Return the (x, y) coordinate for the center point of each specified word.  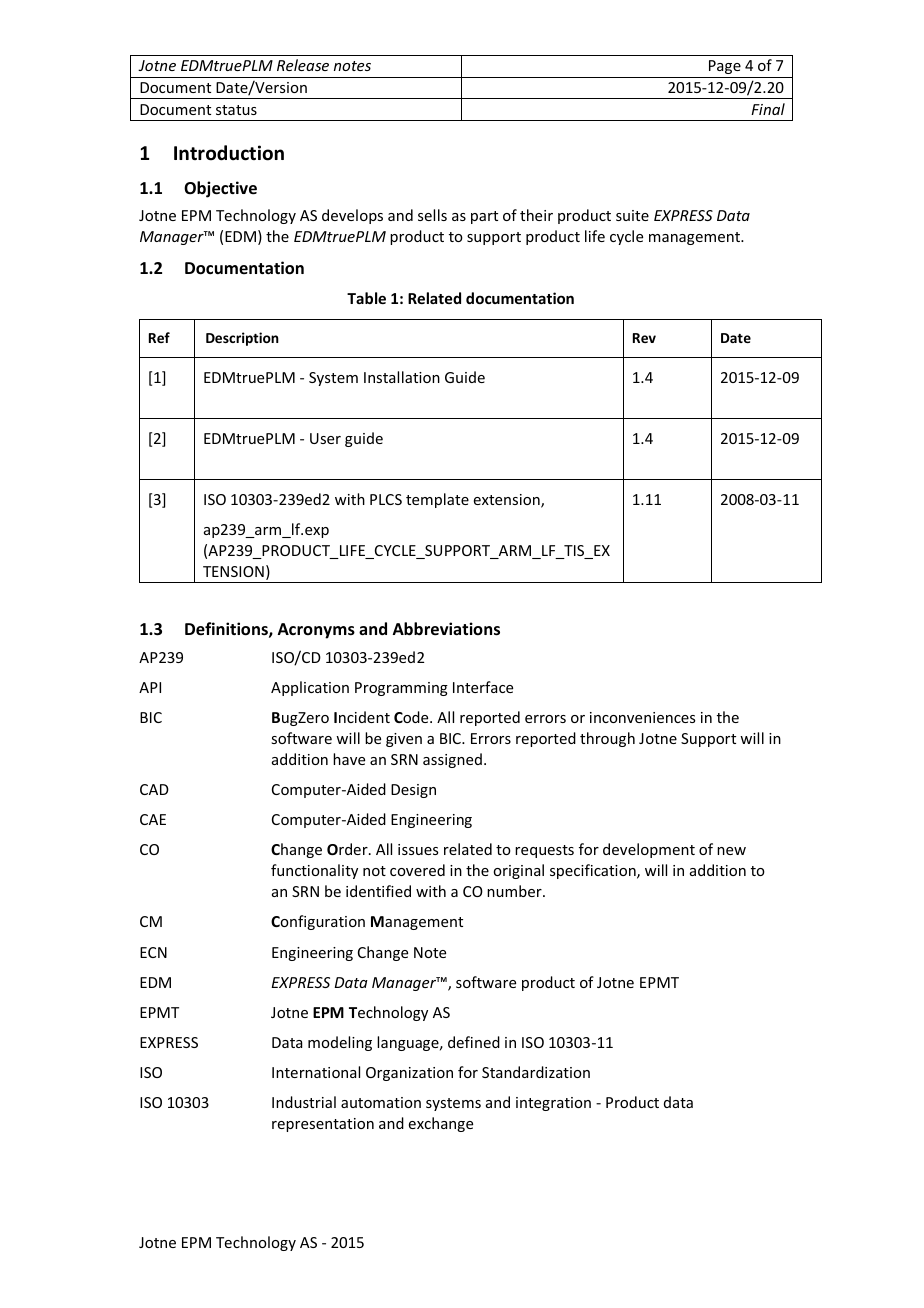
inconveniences (642, 717)
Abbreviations (446, 629)
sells (432, 215)
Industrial (304, 1102)
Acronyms (316, 631)
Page (725, 67)
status (236, 110)
